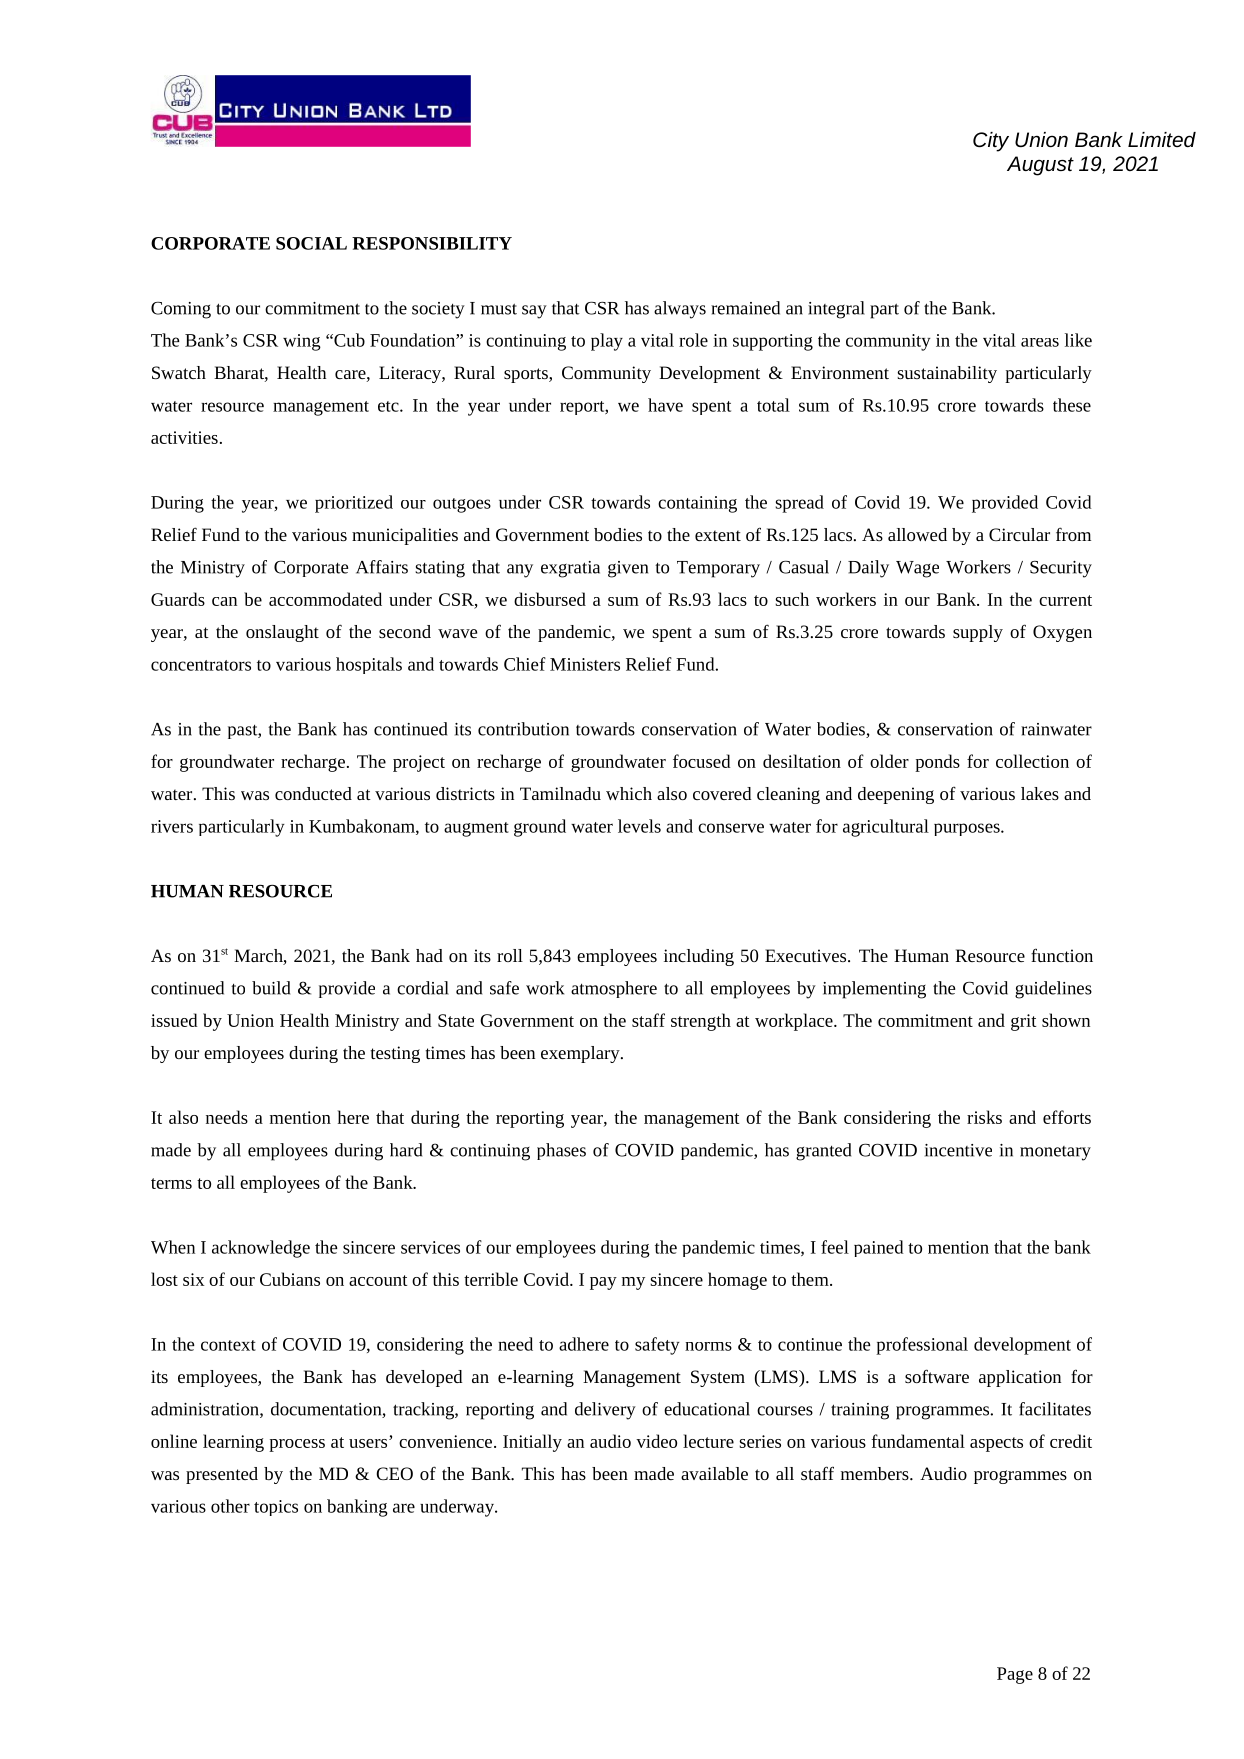 This screenshot has height=1759, width=1244. What do you see at coordinates (276, 1508) in the screenshot?
I see `topics` at bounding box center [276, 1508].
